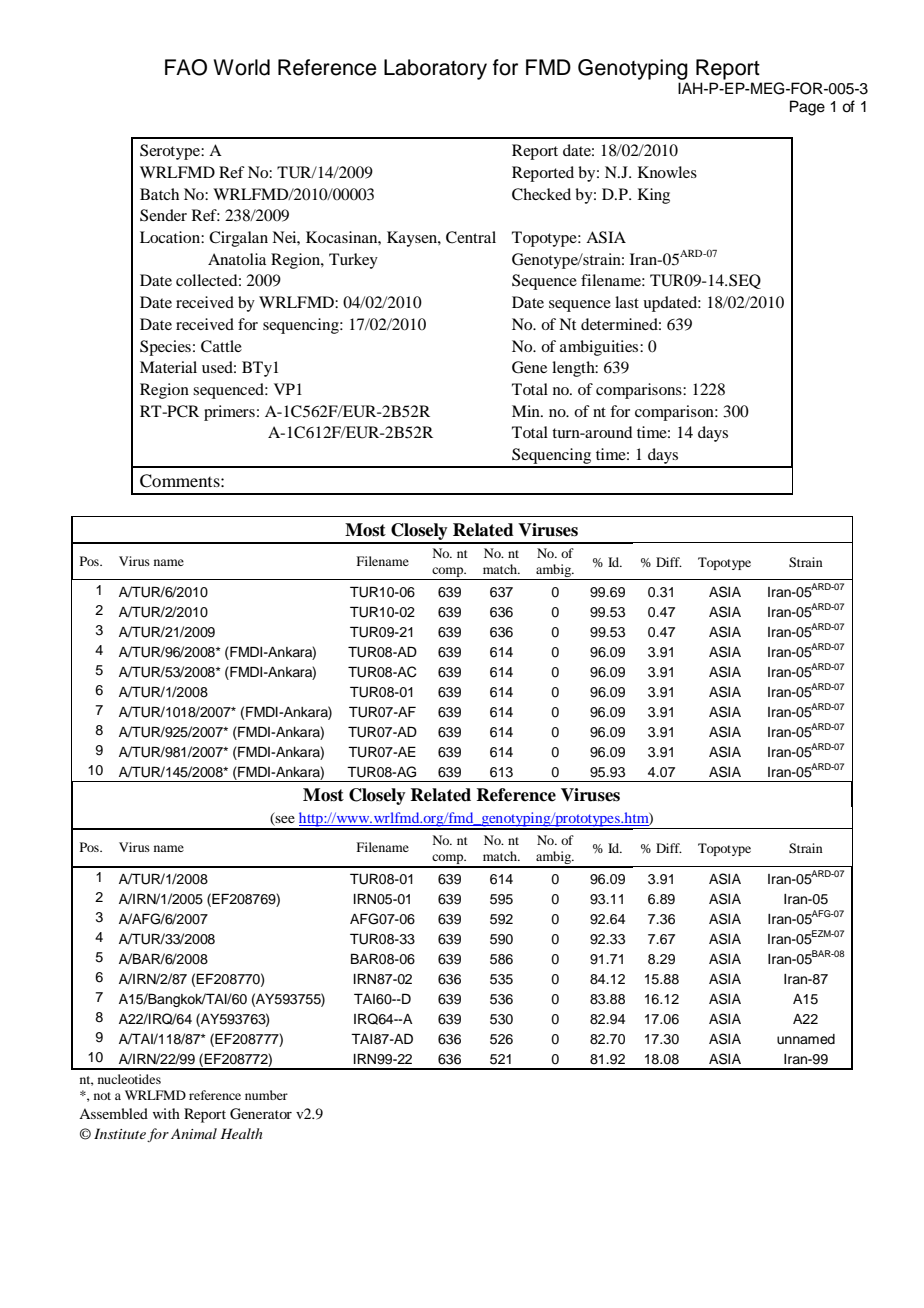 This screenshot has height=1308, width=924. Describe the element at coordinates (120, 1133) in the screenshot. I see `Institute` at that location.
